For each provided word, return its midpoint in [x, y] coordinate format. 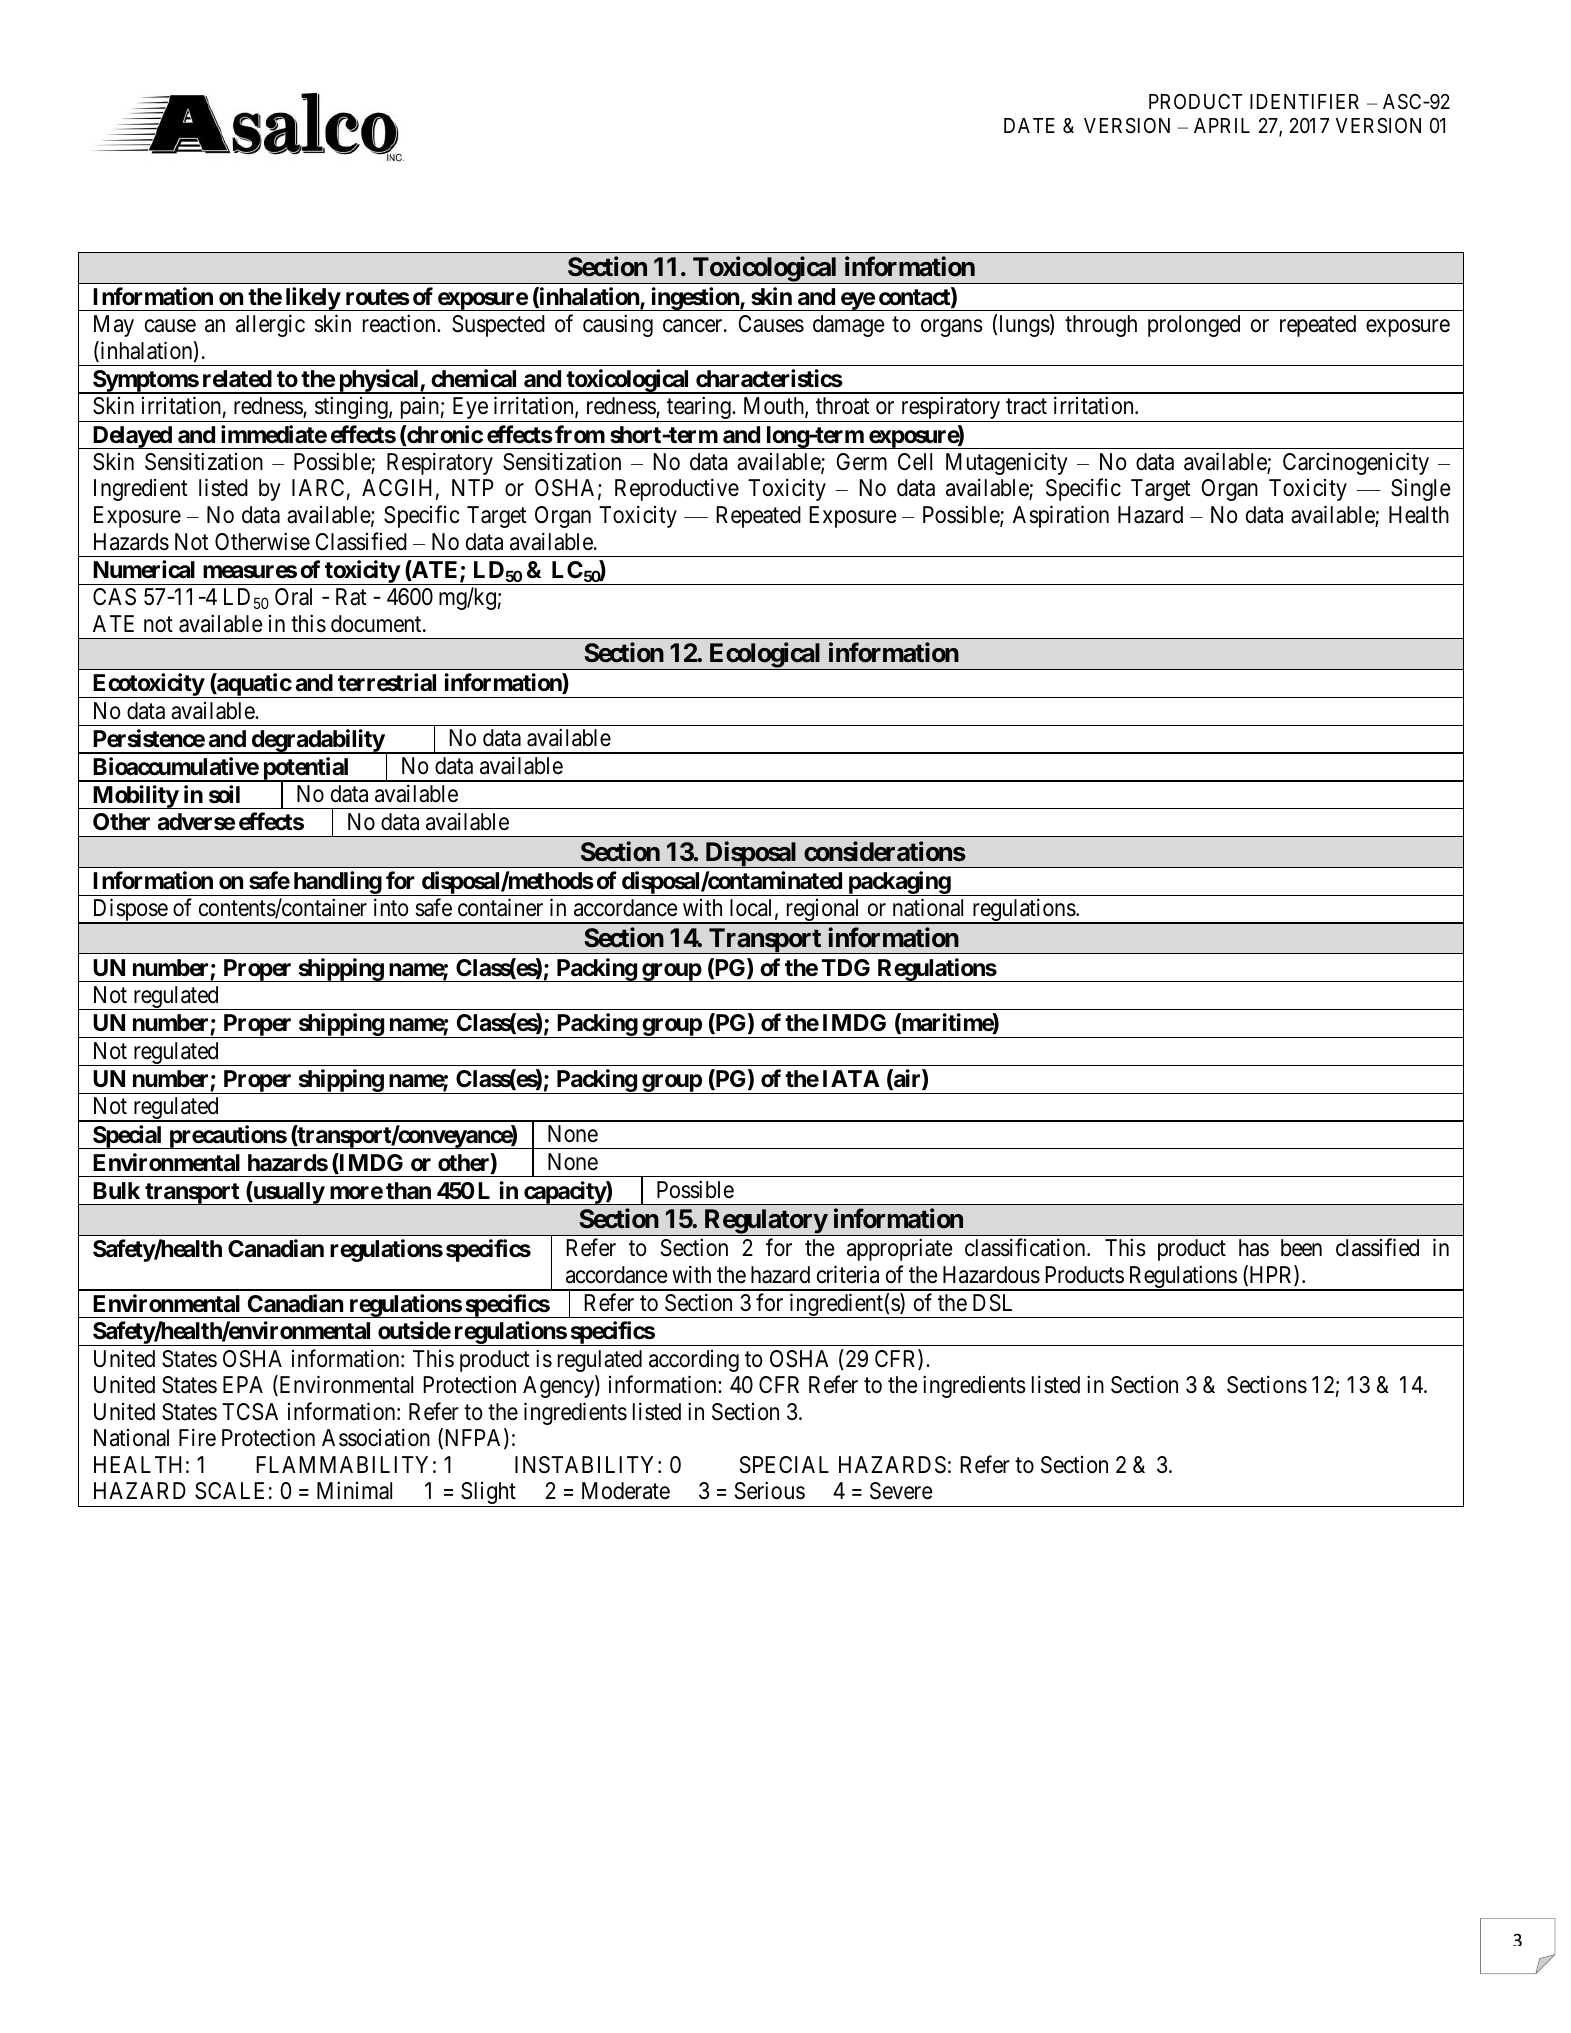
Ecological [765, 656]
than [408, 1191]
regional [823, 911]
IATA [851, 1078]
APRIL [1222, 125]
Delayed [132, 437]
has [1254, 1248]
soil [224, 794]
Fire [197, 1438]
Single [1421, 490]
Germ [861, 462]
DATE [1029, 125]
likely [312, 299]
